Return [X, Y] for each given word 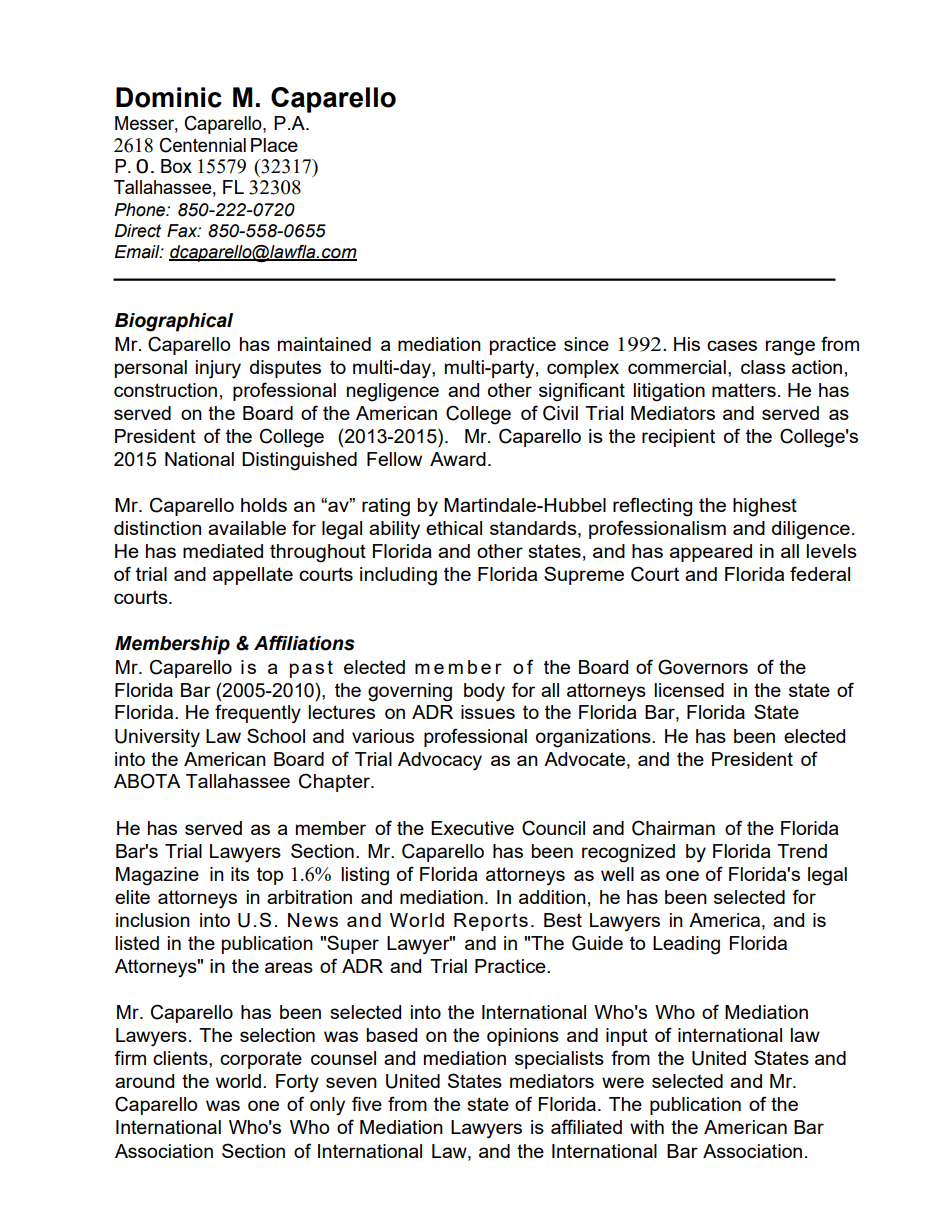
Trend [802, 851]
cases [732, 345]
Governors [703, 667]
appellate [253, 576]
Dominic [169, 97]
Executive [472, 828]
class [763, 367]
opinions [523, 1037]
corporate [261, 1060]
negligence [393, 392]
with [647, 1127]
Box [176, 166]
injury [218, 369]
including [398, 576]
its [240, 874]
